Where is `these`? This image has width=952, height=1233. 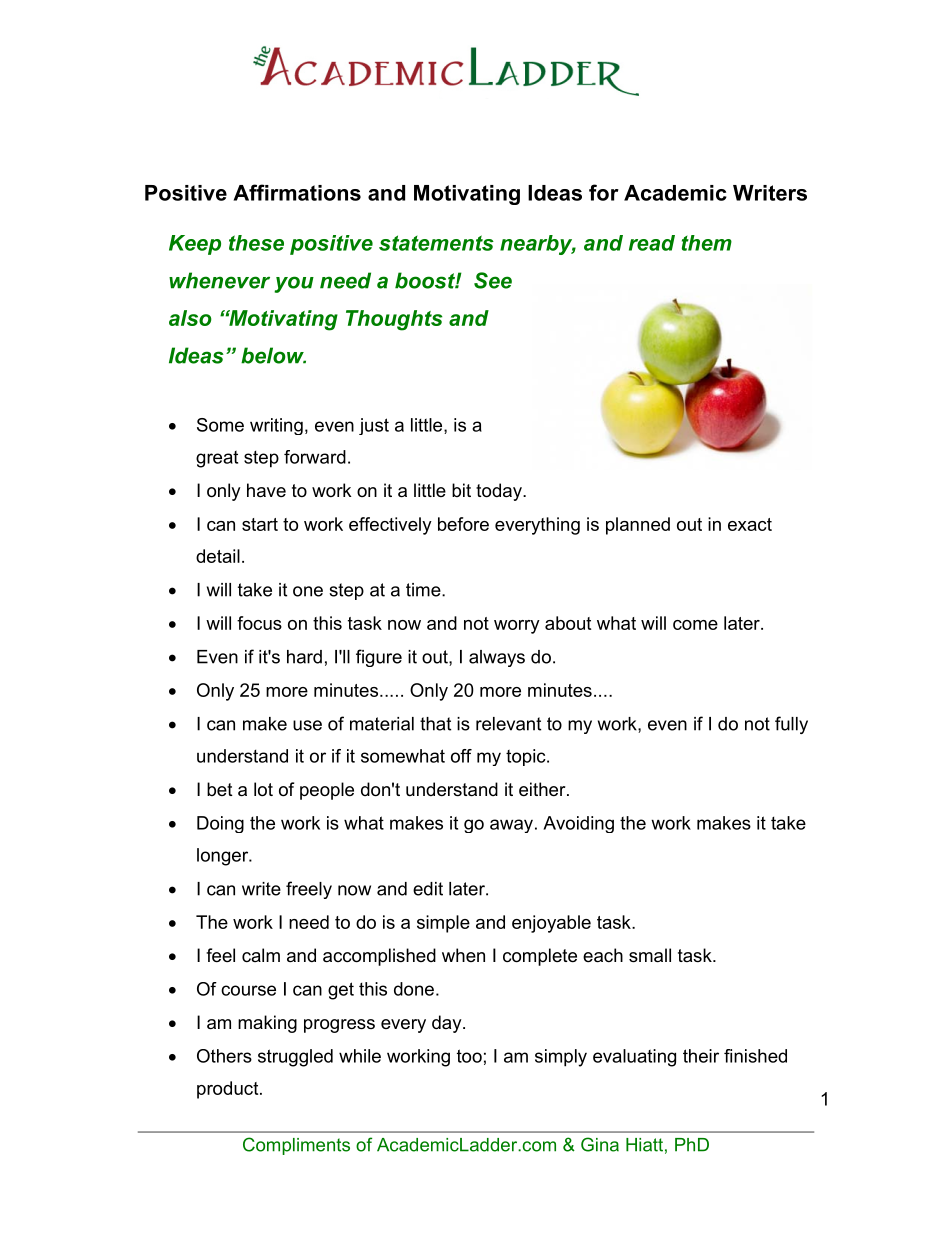 these is located at coordinates (256, 243).
